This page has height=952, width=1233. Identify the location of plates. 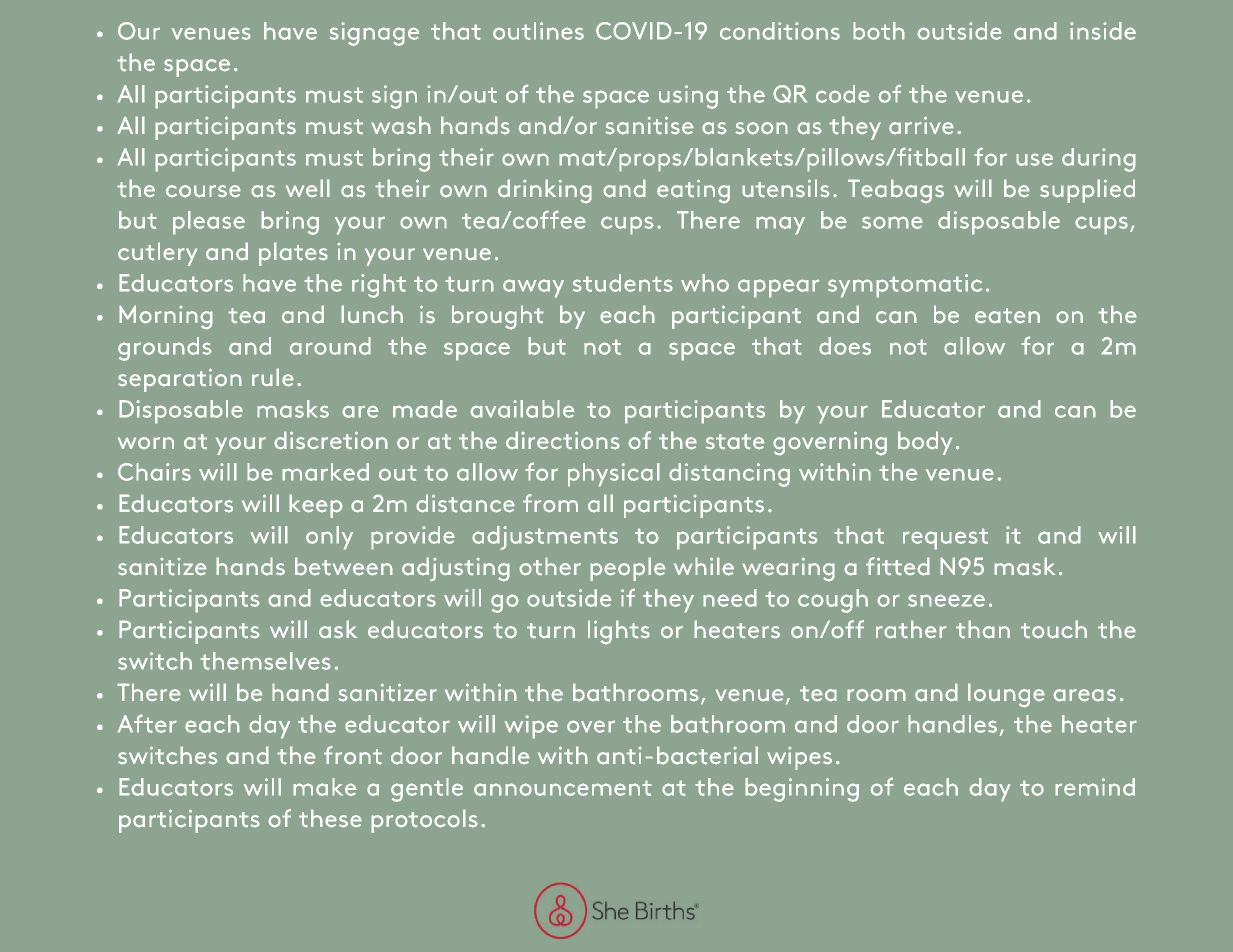
(293, 254).
